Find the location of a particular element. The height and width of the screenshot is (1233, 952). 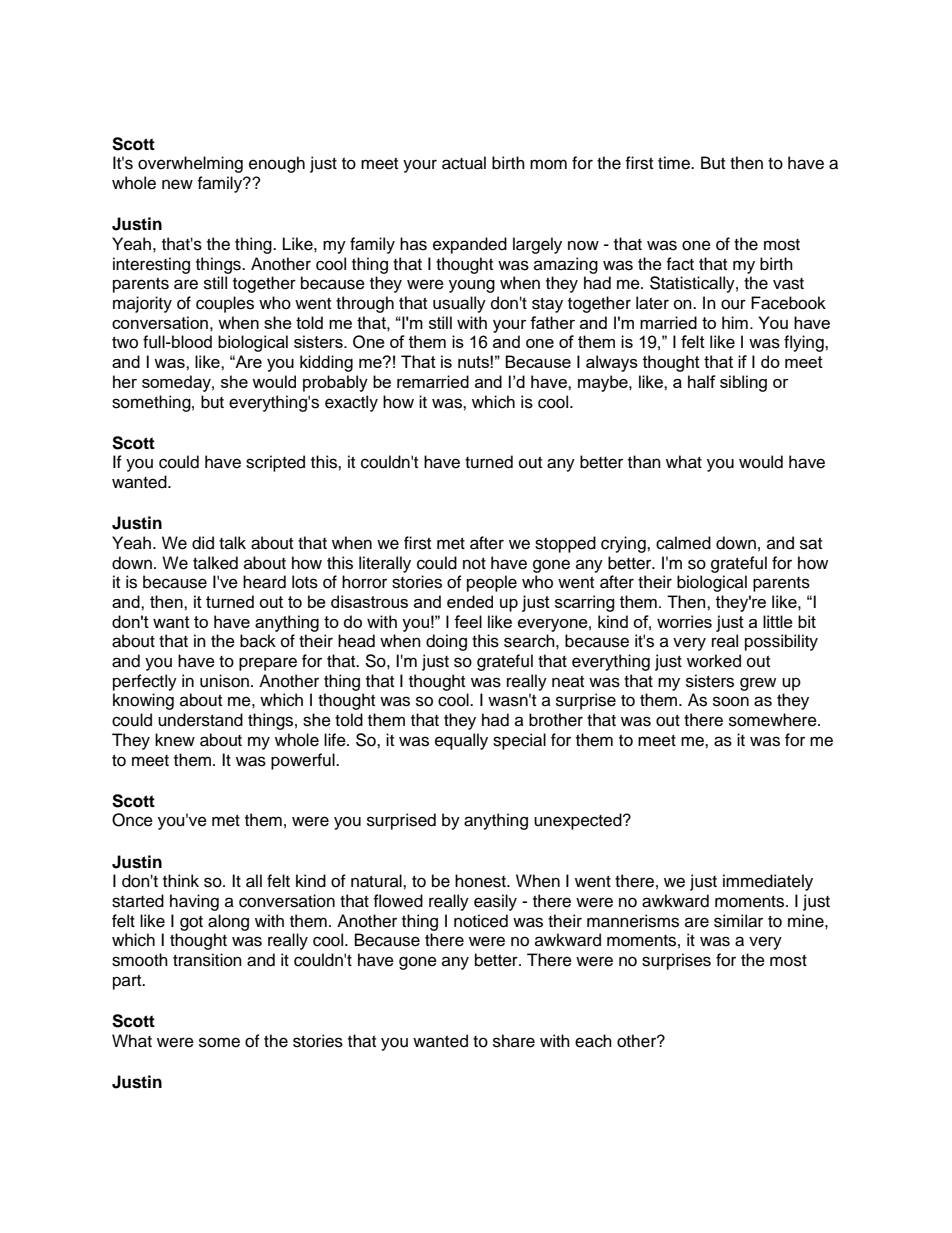

actual is located at coordinates (464, 163).
